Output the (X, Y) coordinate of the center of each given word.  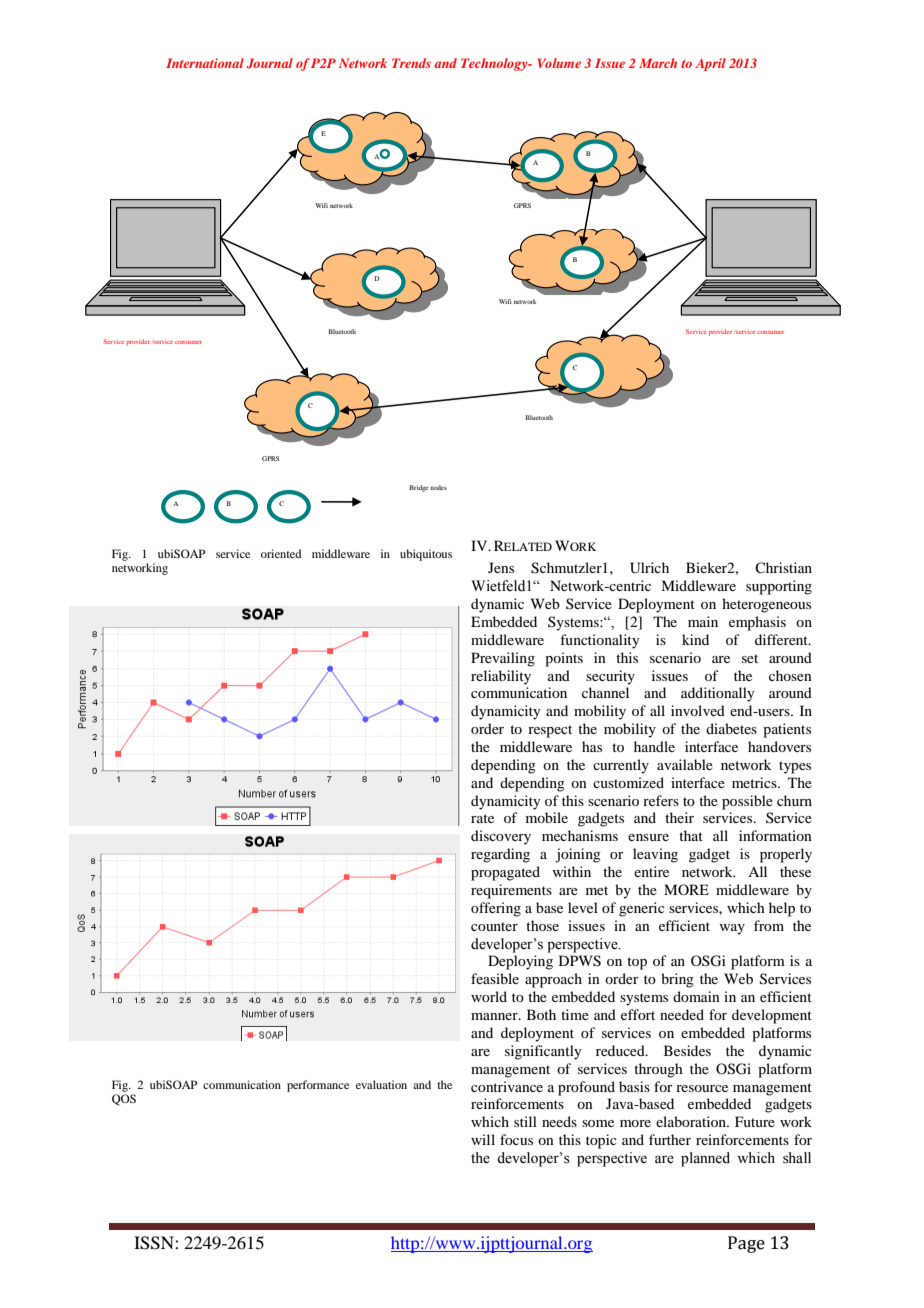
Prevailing (503, 659)
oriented (281, 553)
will (483, 1139)
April (710, 64)
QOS (124, 1100)
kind (695, 639)
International (205, 63)
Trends (411, 63)
